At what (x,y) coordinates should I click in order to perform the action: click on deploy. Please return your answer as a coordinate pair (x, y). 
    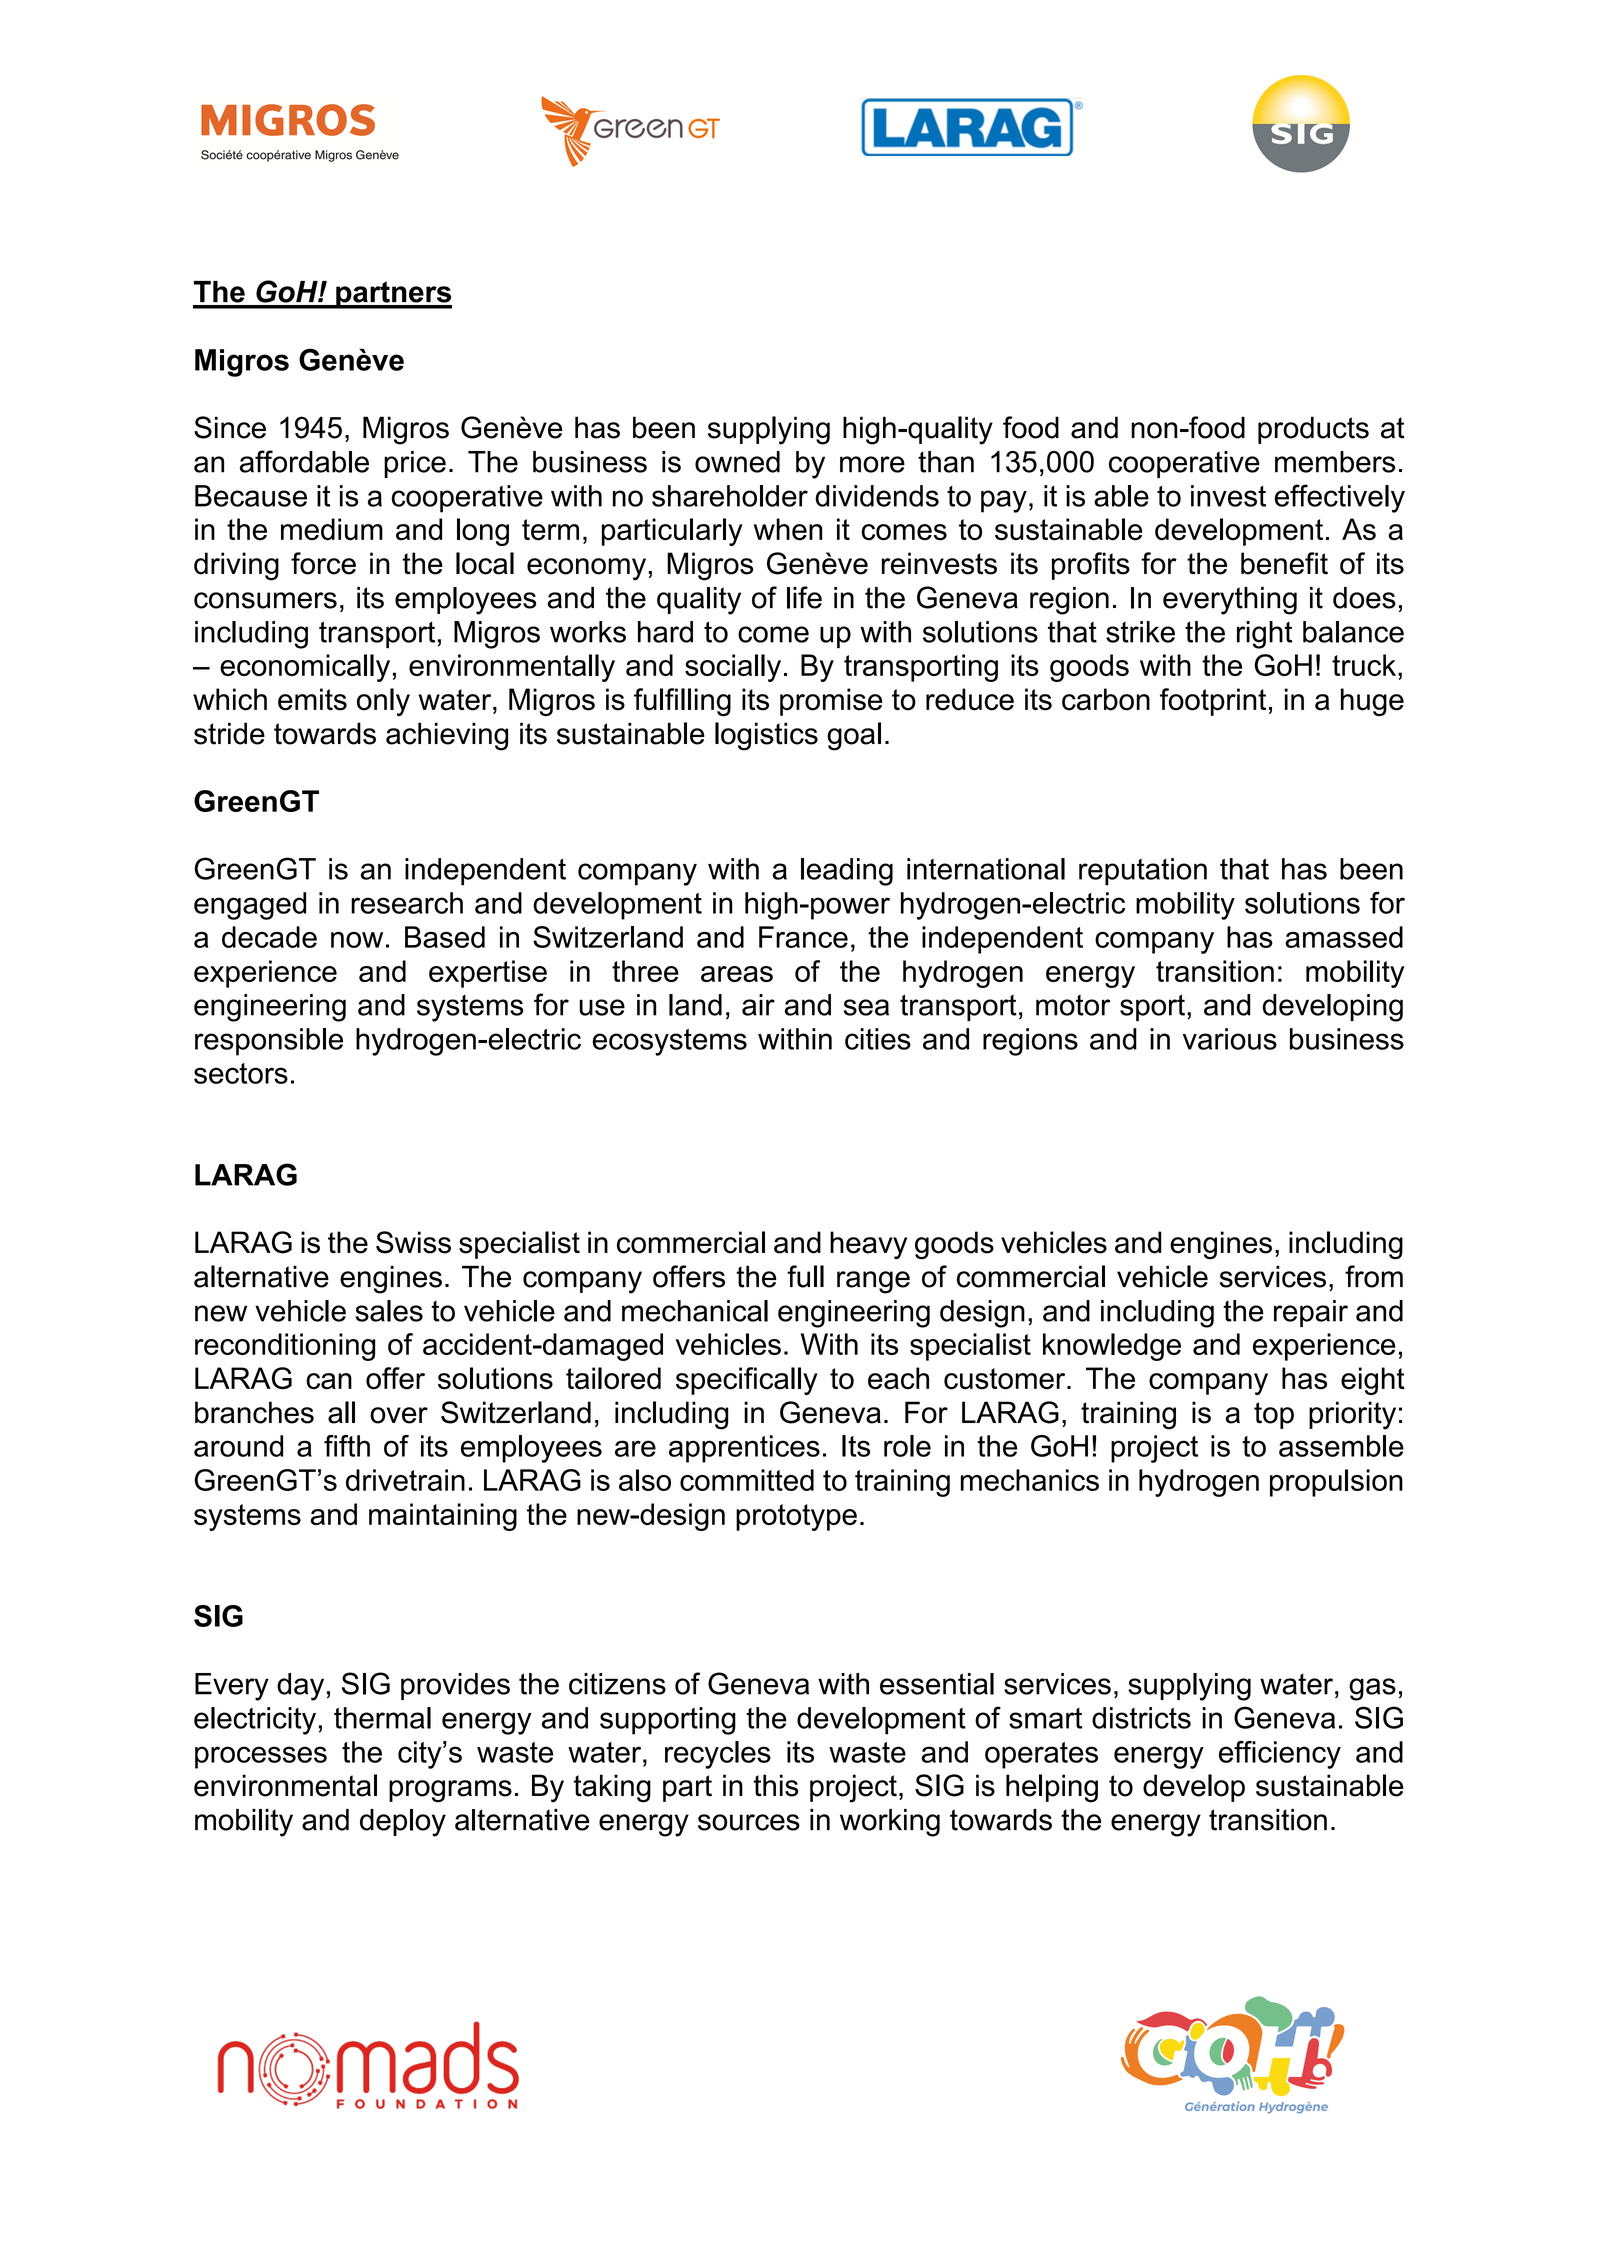
    Looking at the image, I should click on (403, 1823).
